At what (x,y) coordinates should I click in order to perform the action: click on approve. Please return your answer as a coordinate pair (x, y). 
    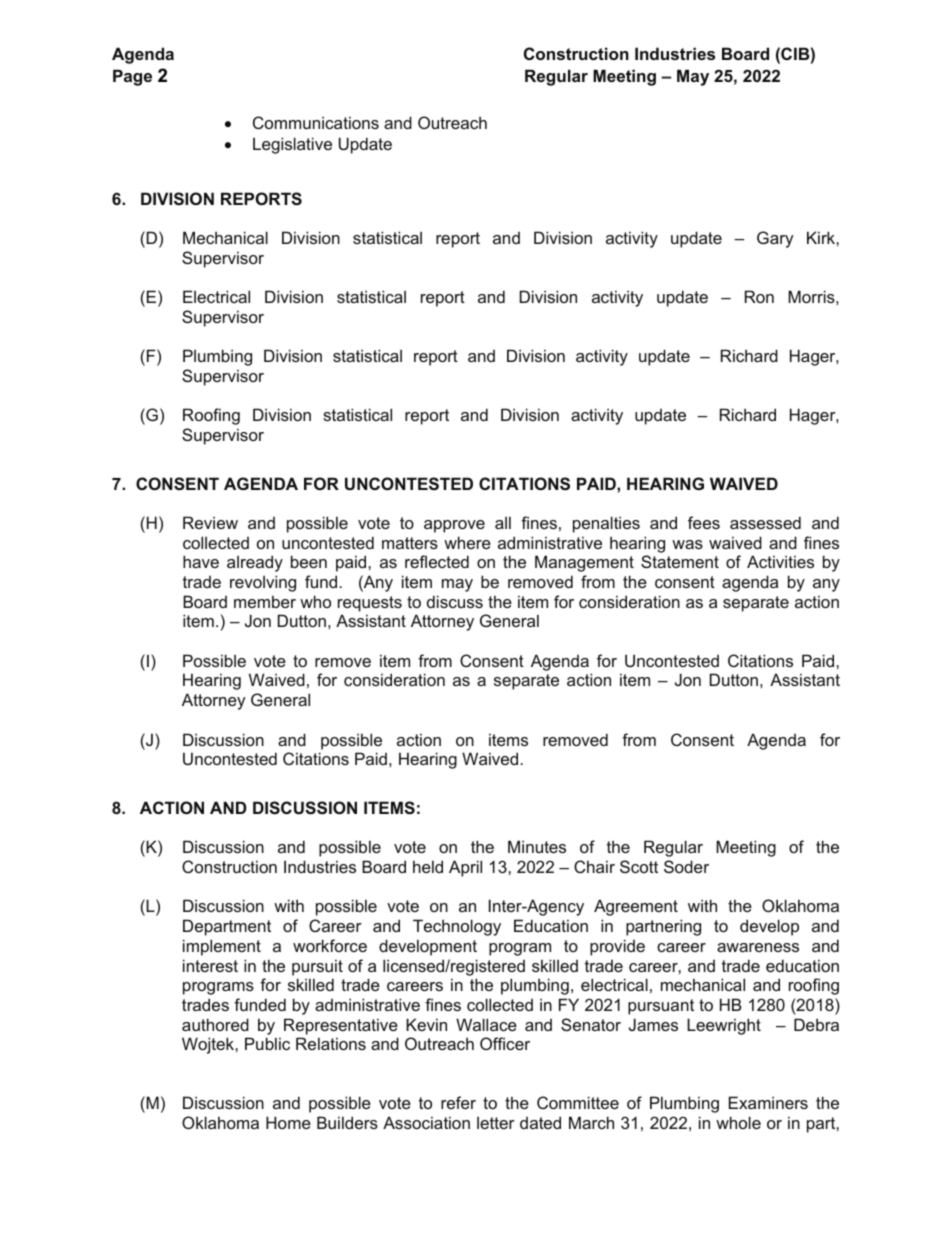
    Looking at the image, I should click on (454, 526).
